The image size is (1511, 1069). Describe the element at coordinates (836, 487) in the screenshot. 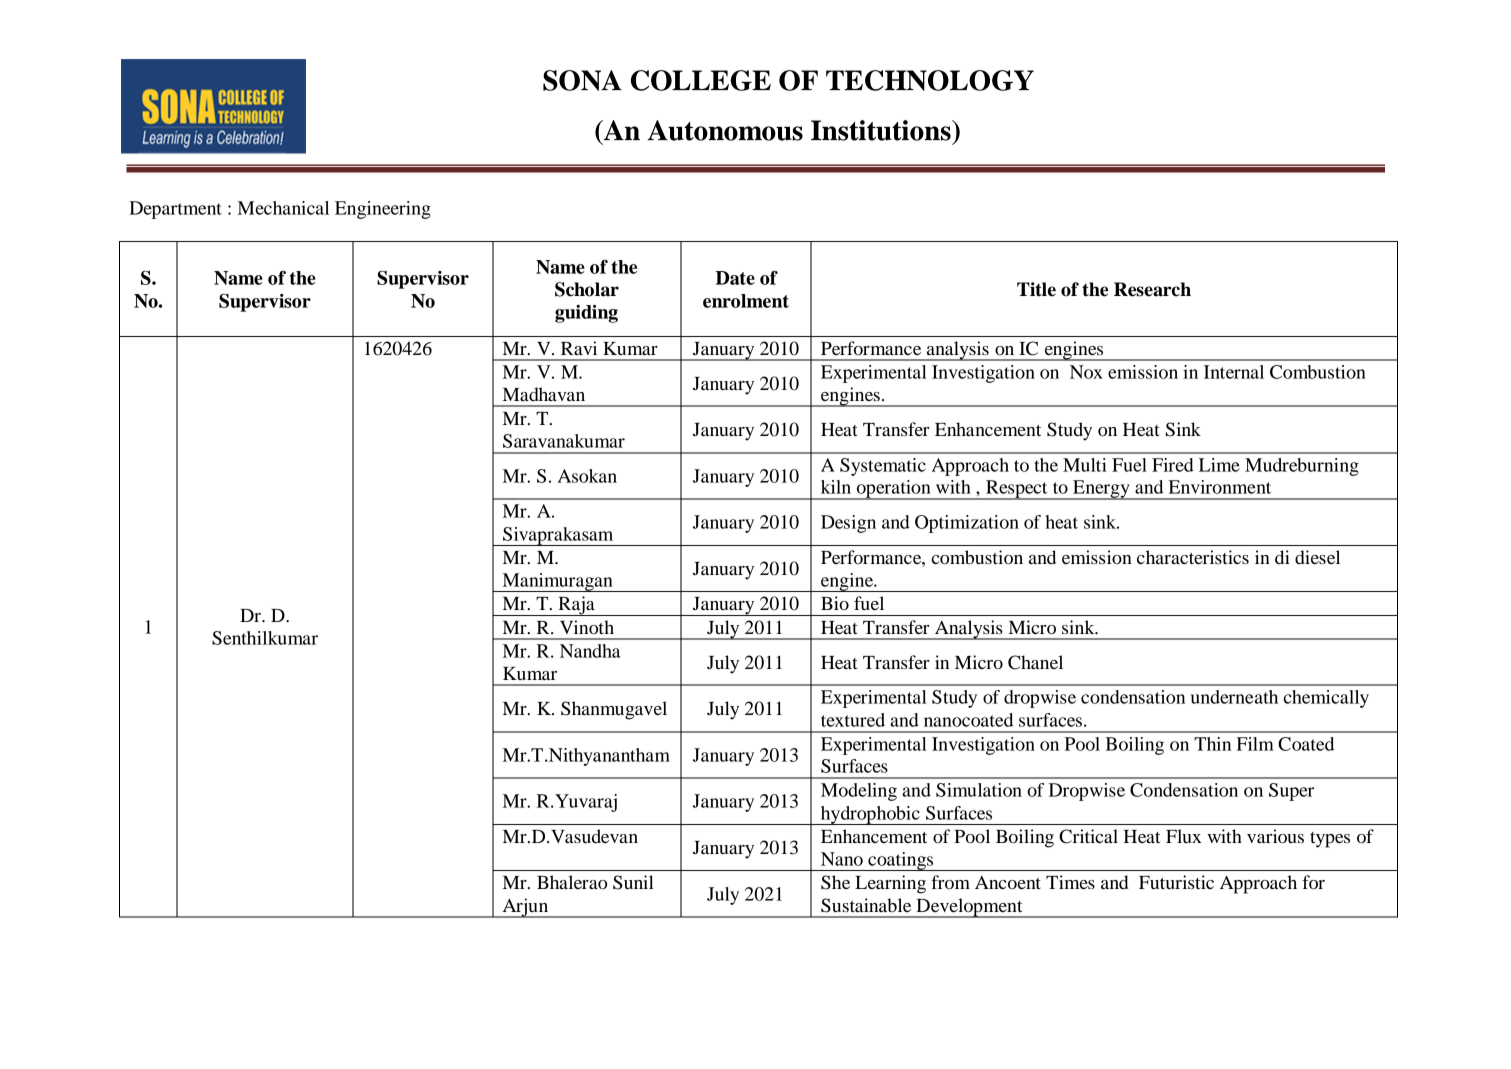

I see `kiln` at that location.
